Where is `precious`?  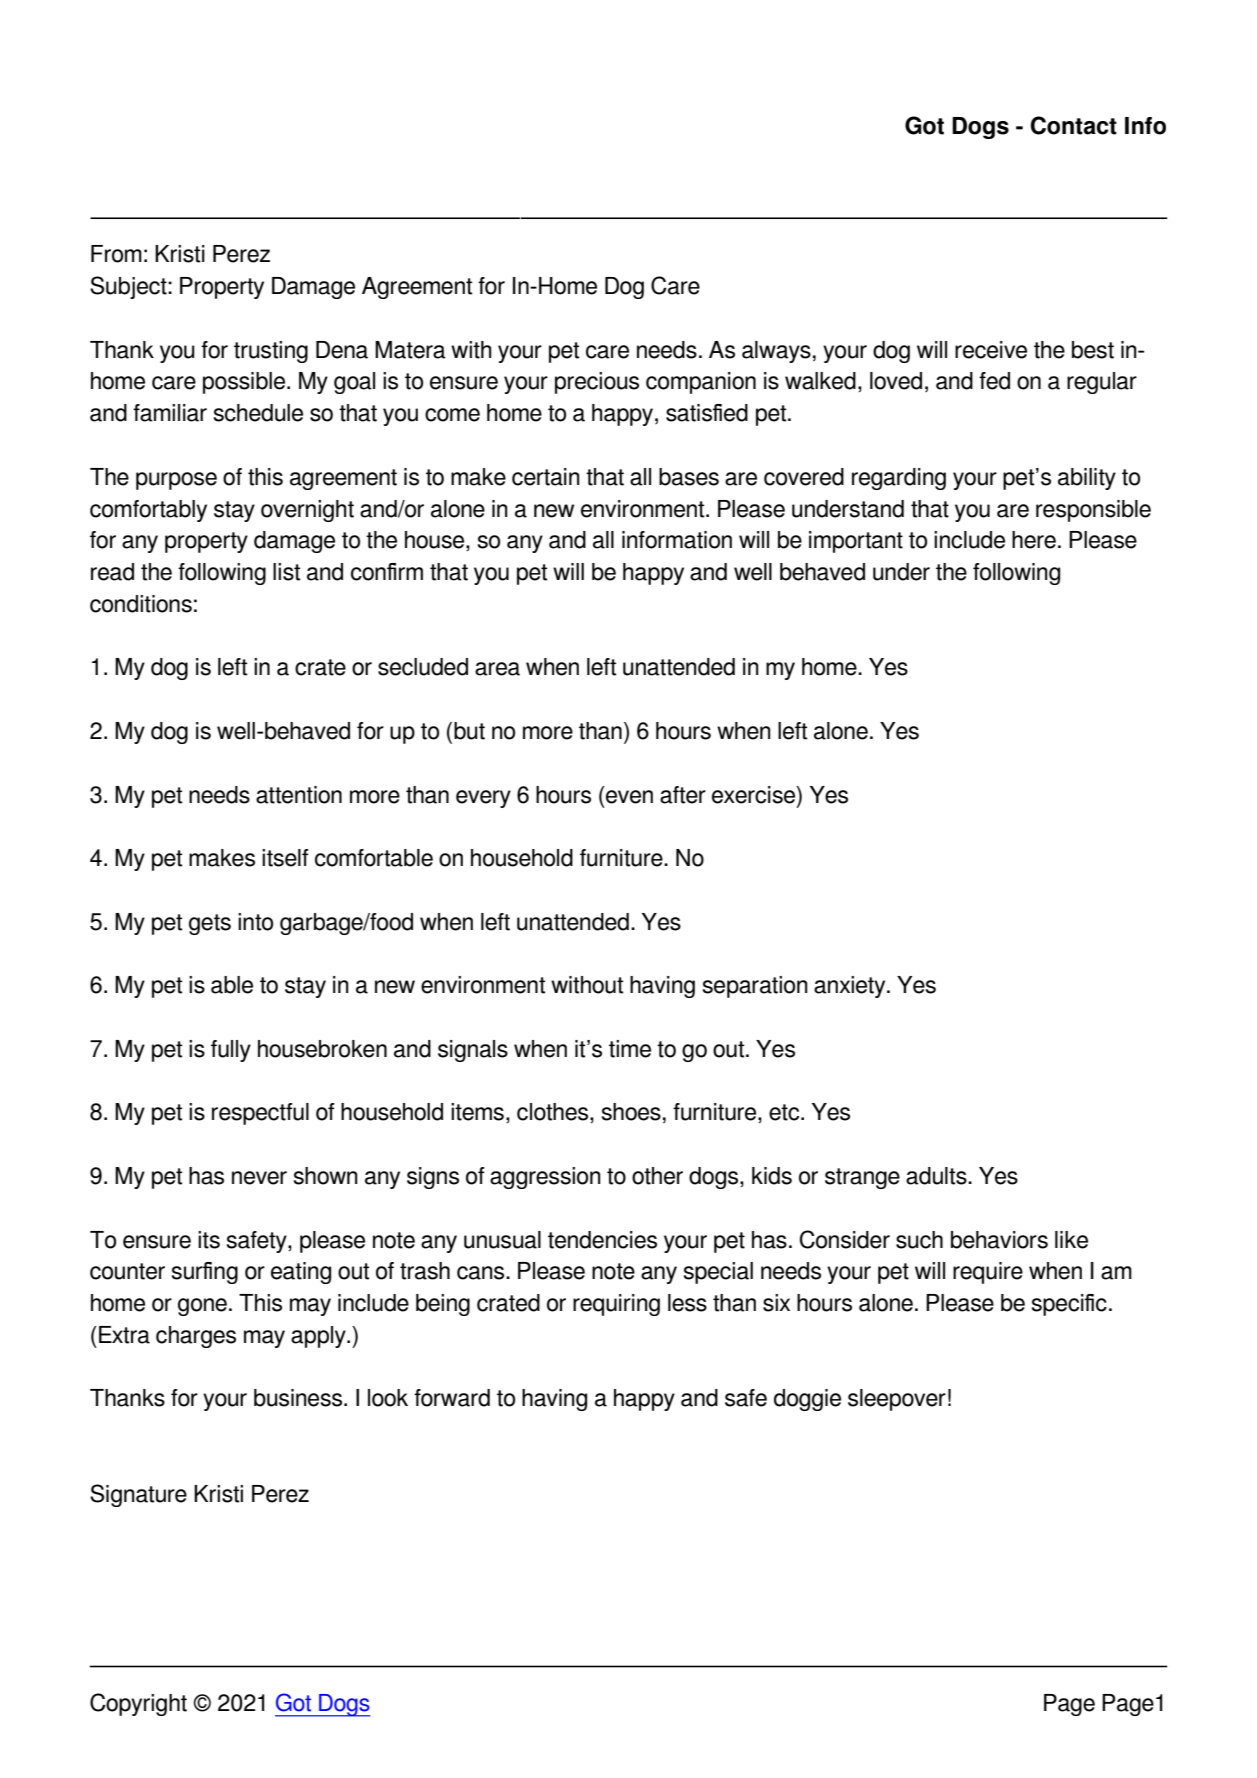 precious is located at coordinates (597, 383).
